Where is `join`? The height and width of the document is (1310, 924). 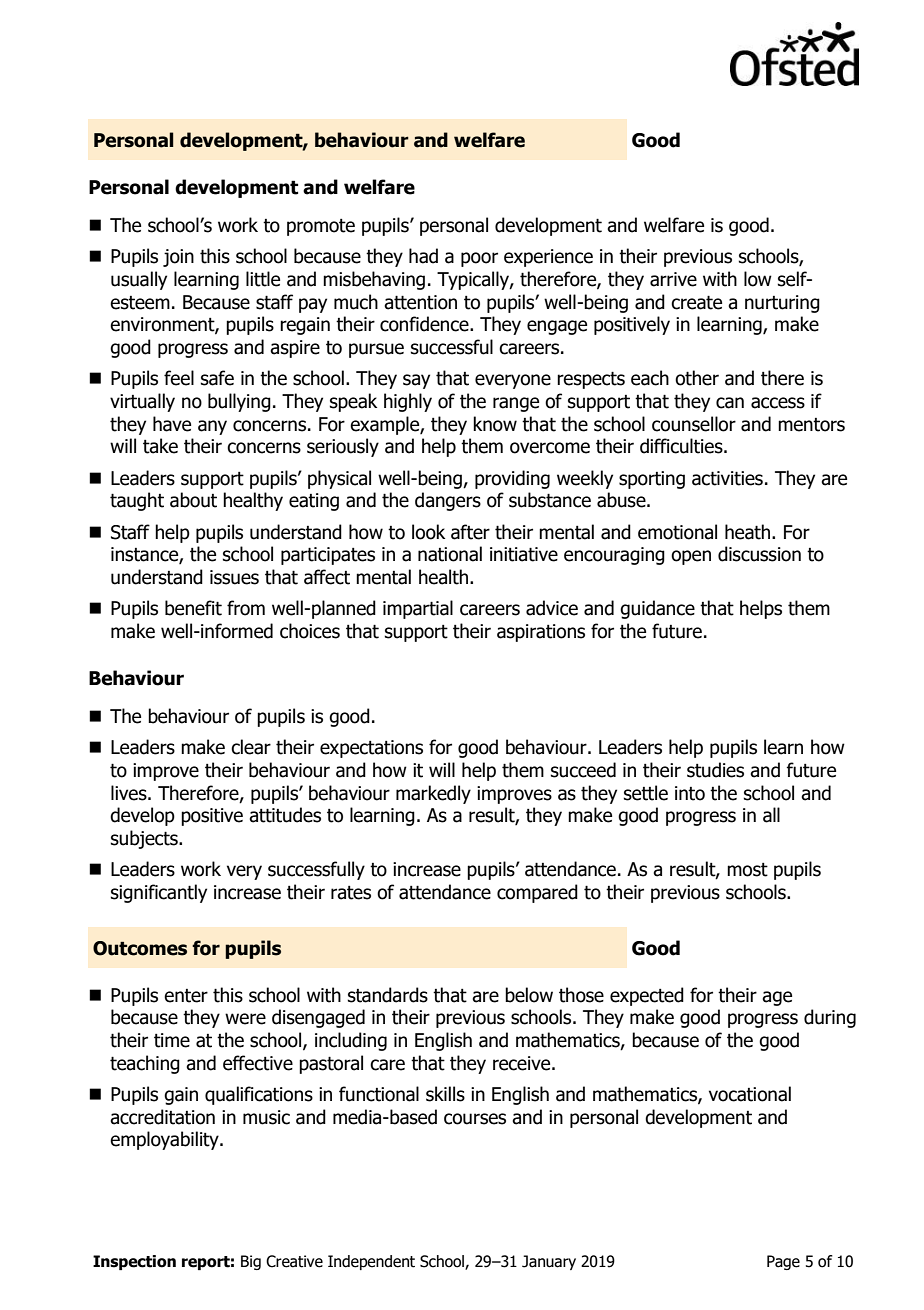
join is located at coordinates (178, 258).
